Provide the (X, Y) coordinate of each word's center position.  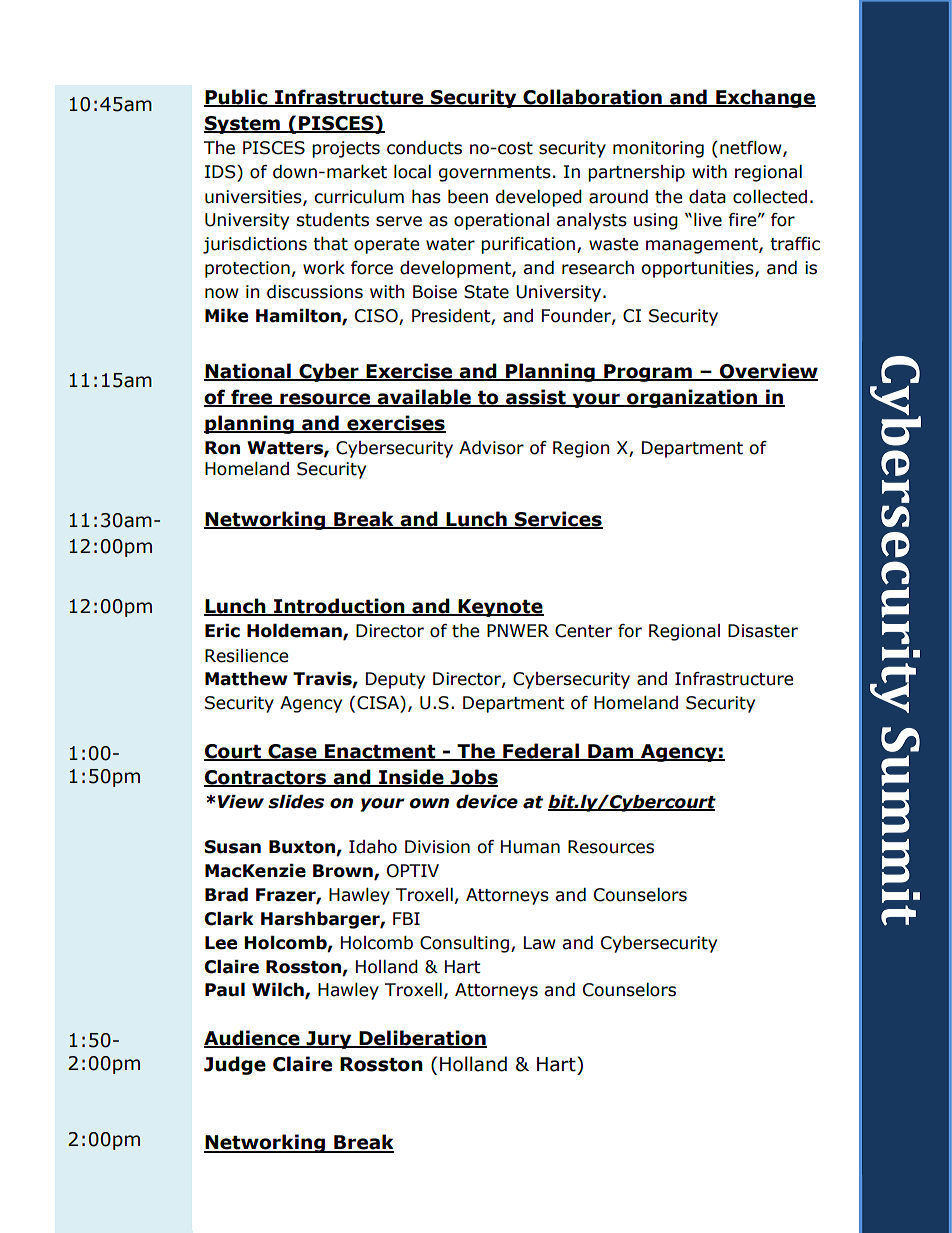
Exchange (765, 98)
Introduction (339, 607)
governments (495, 174)
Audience (253, 1039)
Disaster (763, 631)
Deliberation (422, 1039)
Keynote (500, 608)
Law (540, 943)
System (243, 125)
